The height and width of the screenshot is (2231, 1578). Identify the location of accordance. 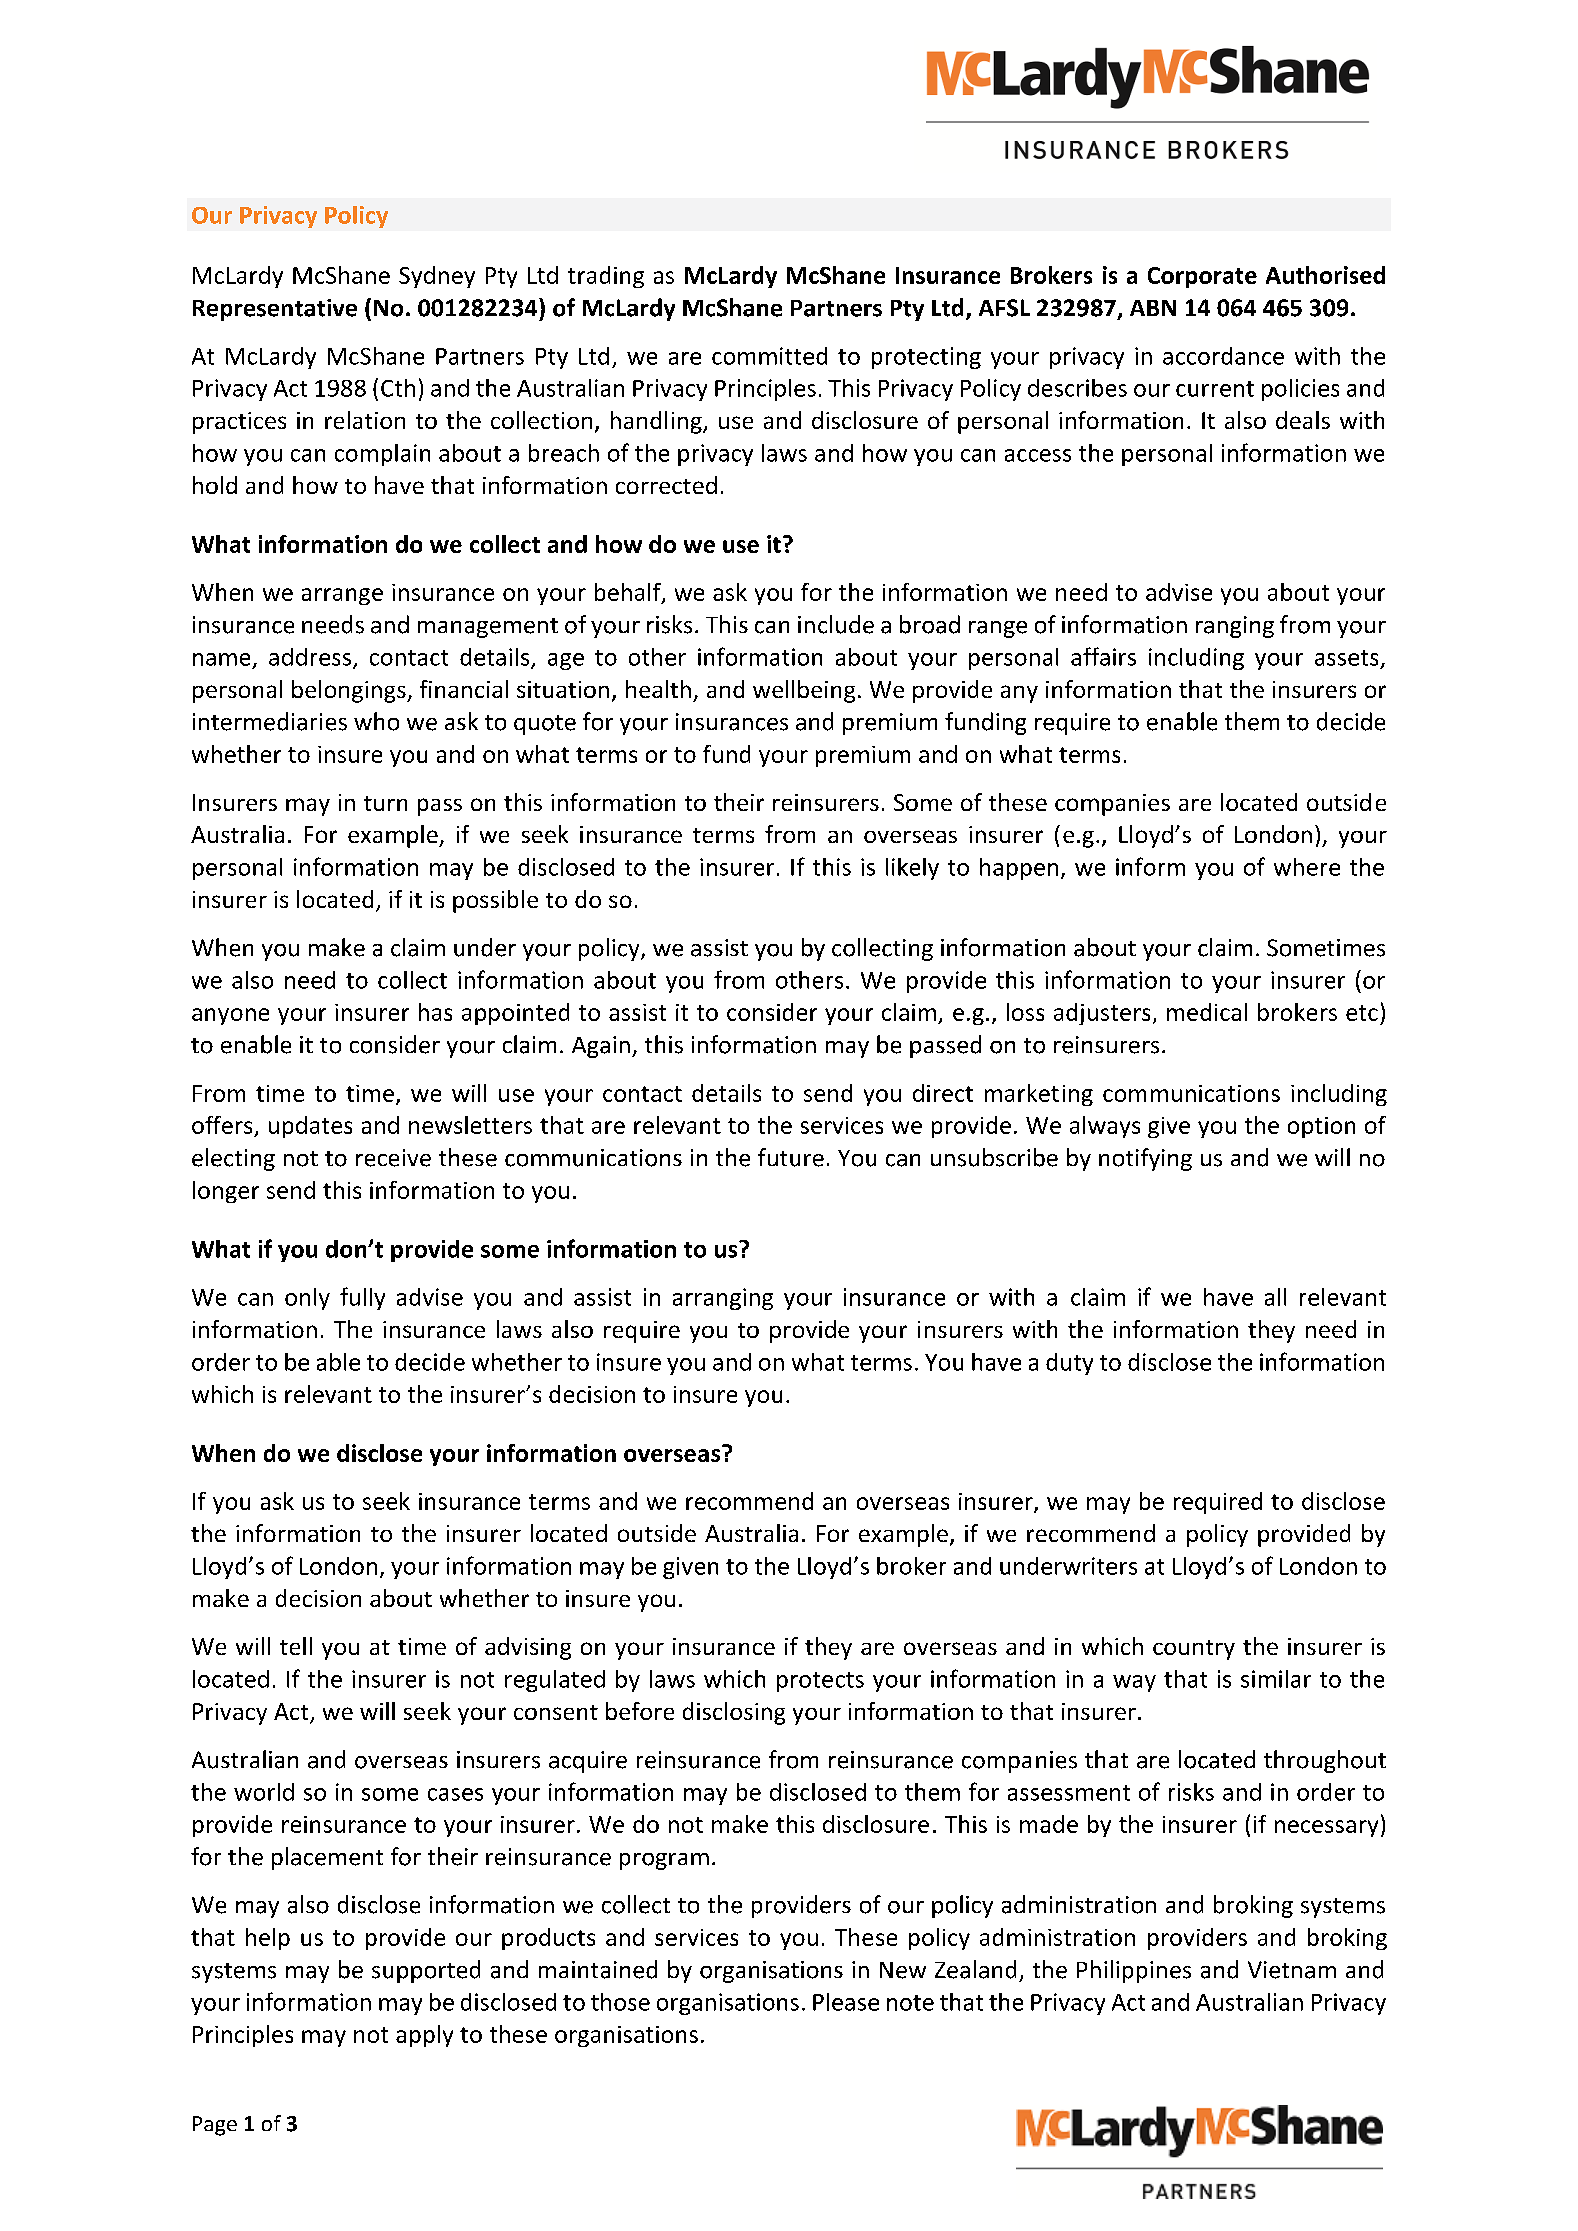
(1223, 356).
